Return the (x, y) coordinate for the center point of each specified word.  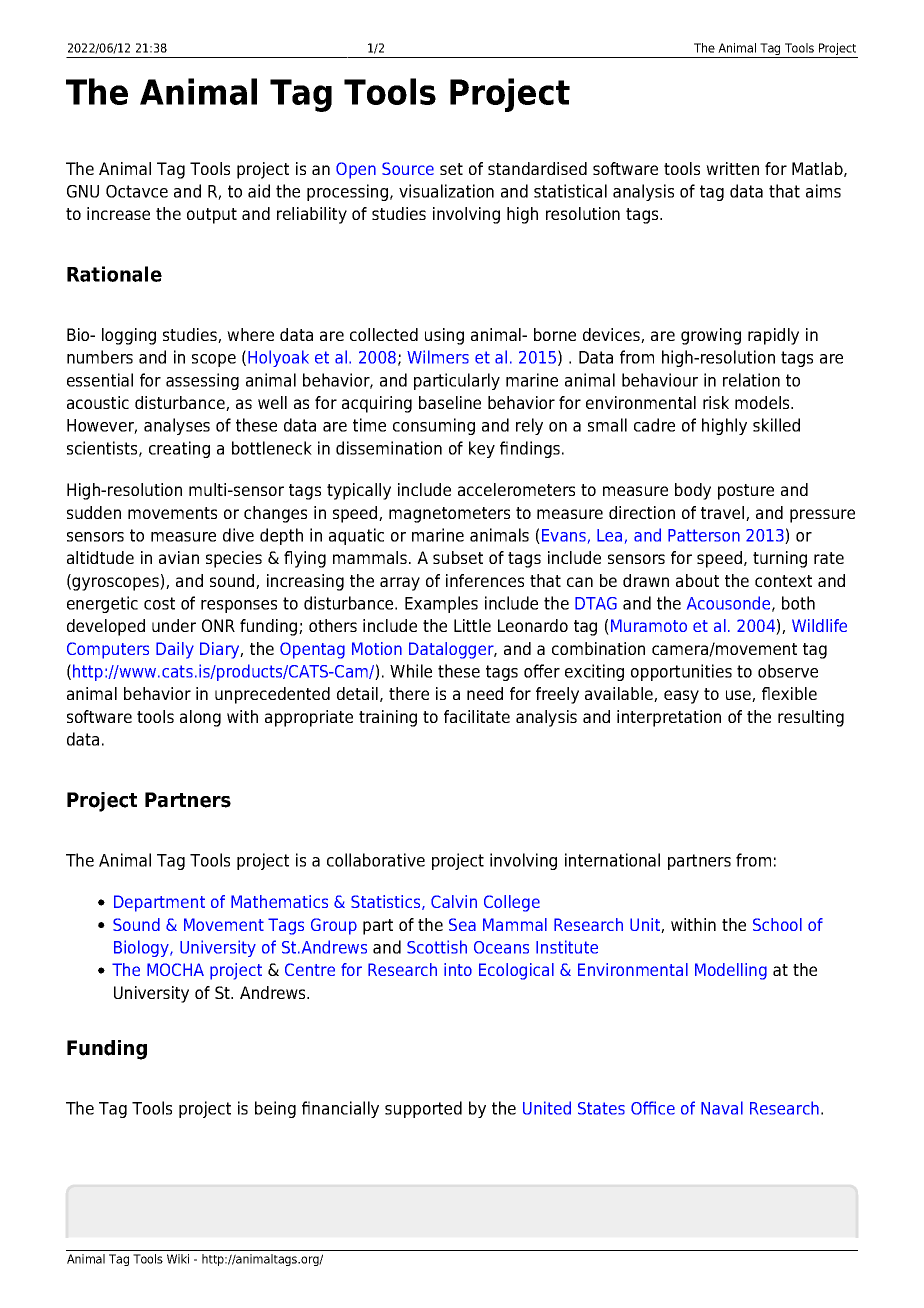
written (732, 168)
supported (423, 1109)
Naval (722, 1108)
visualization (446, 191)
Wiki (178, 1259)
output (212, 216)
